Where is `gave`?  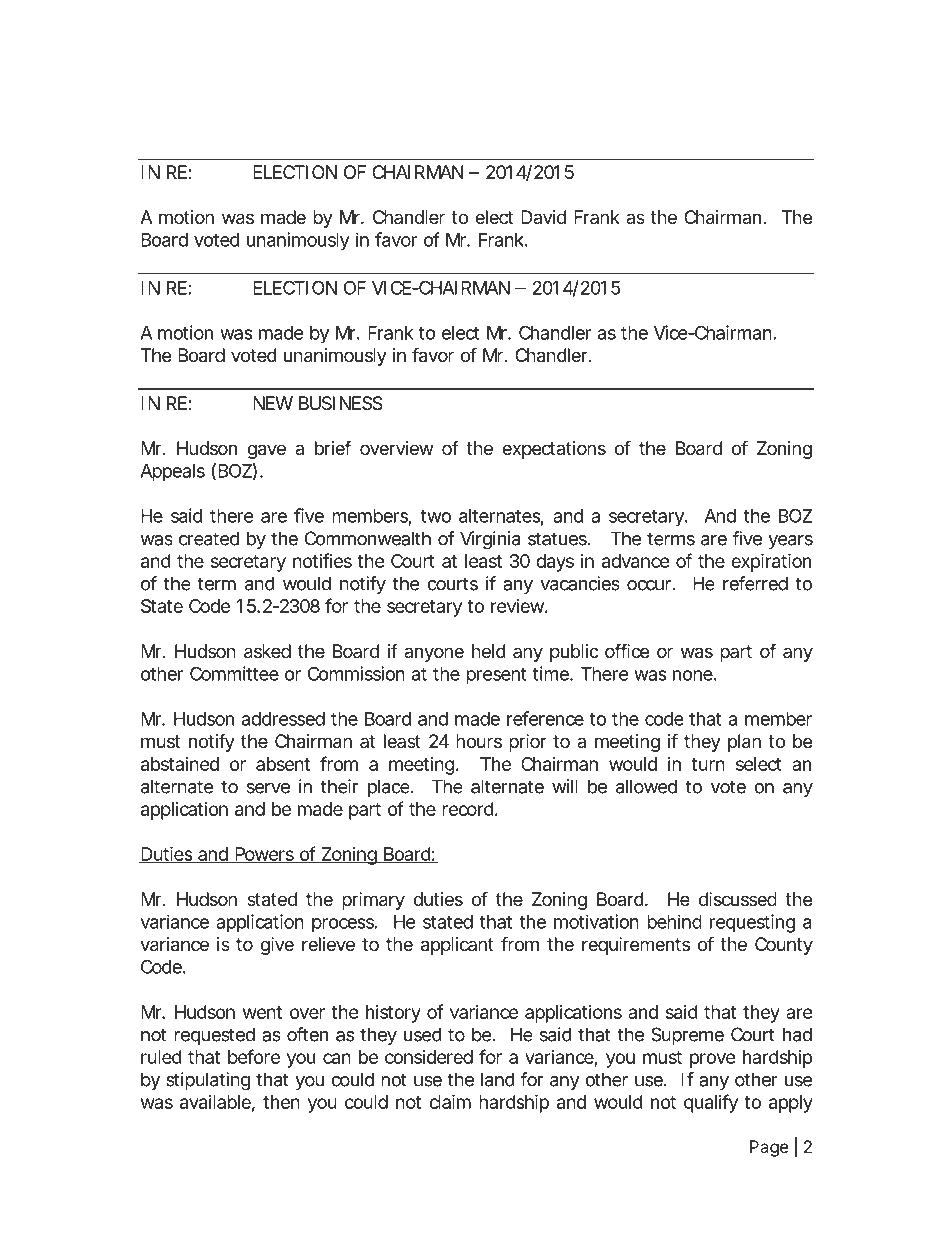
gave is located at coordinates (266, 451).
